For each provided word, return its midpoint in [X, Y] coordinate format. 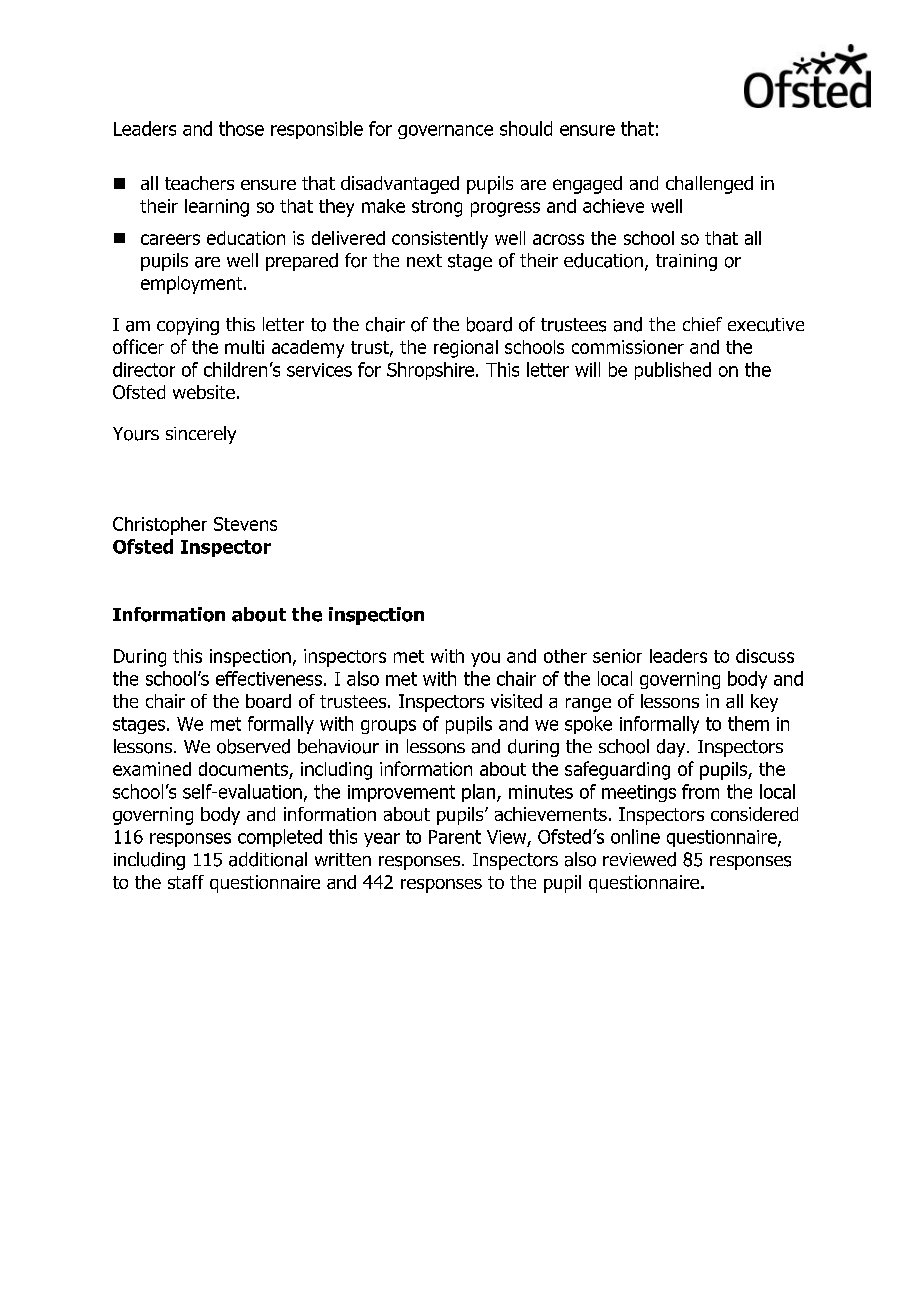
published [673, 371]
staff [186, 882]
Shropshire [430, 371]
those [241, 128]
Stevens [245, 524]
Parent [455, 837]
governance [445, 132]
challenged [709, 185]
